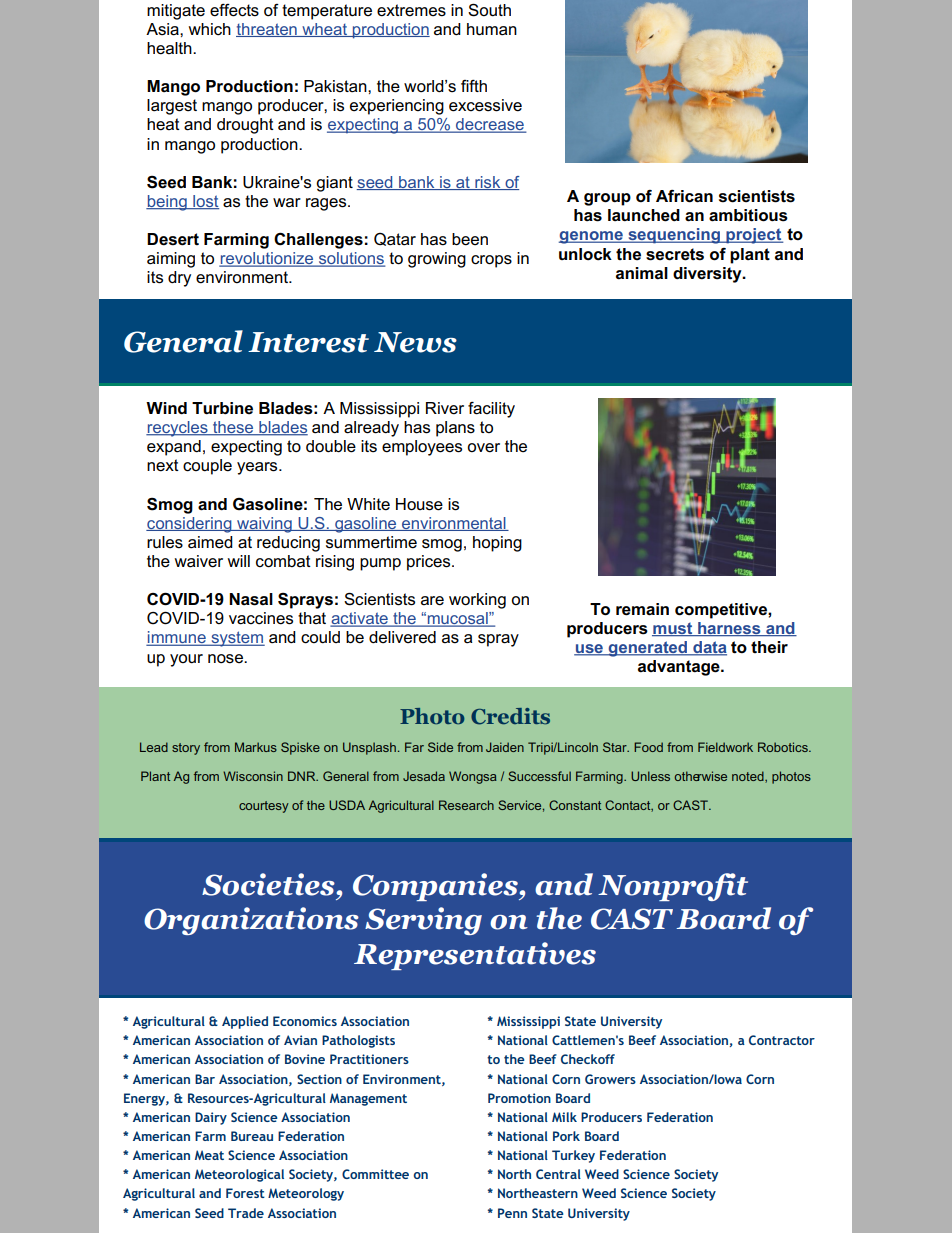  Describe the element at coordinates (436, 887) in the page. I see `Companies` at that location.
